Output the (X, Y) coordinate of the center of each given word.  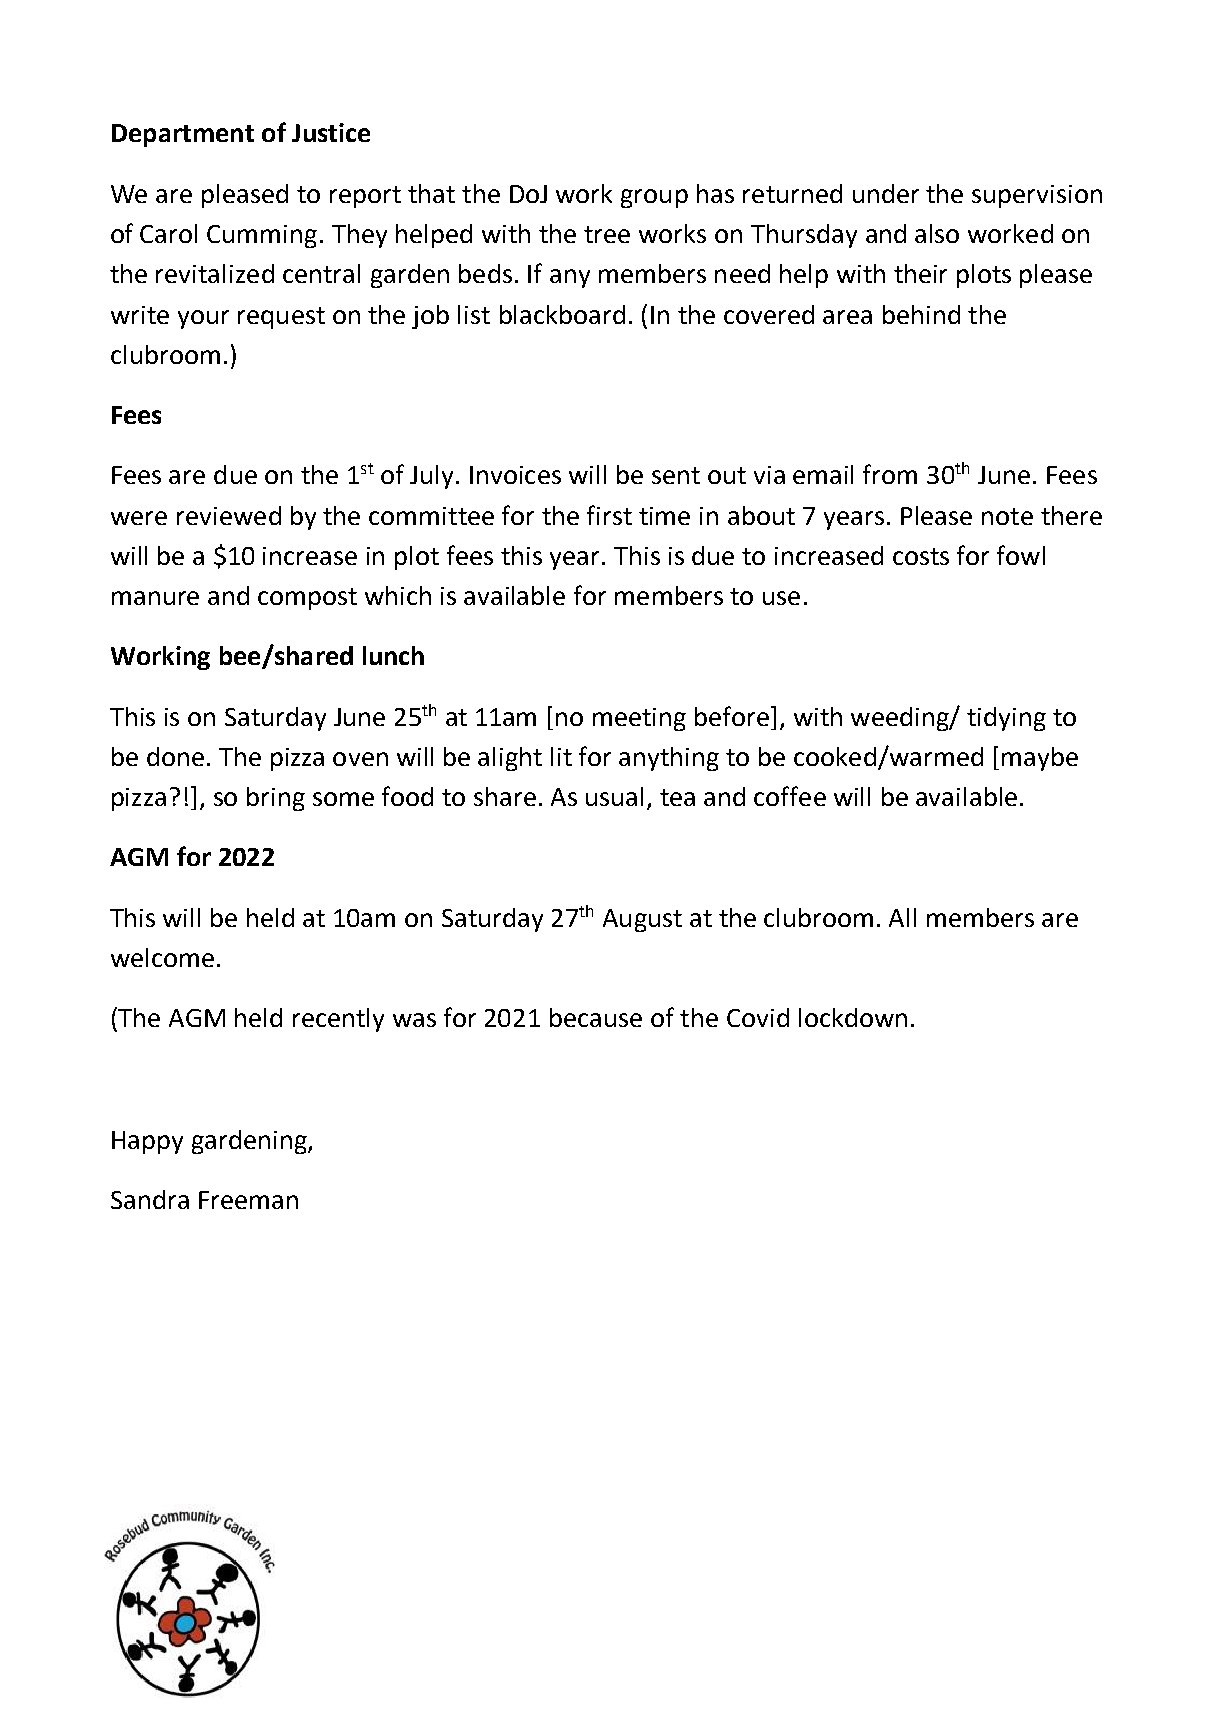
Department (183, 135)
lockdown (853, 1017)
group (654, 198)
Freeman (248, 1200)
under (886, 193)
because (596, 1017)
